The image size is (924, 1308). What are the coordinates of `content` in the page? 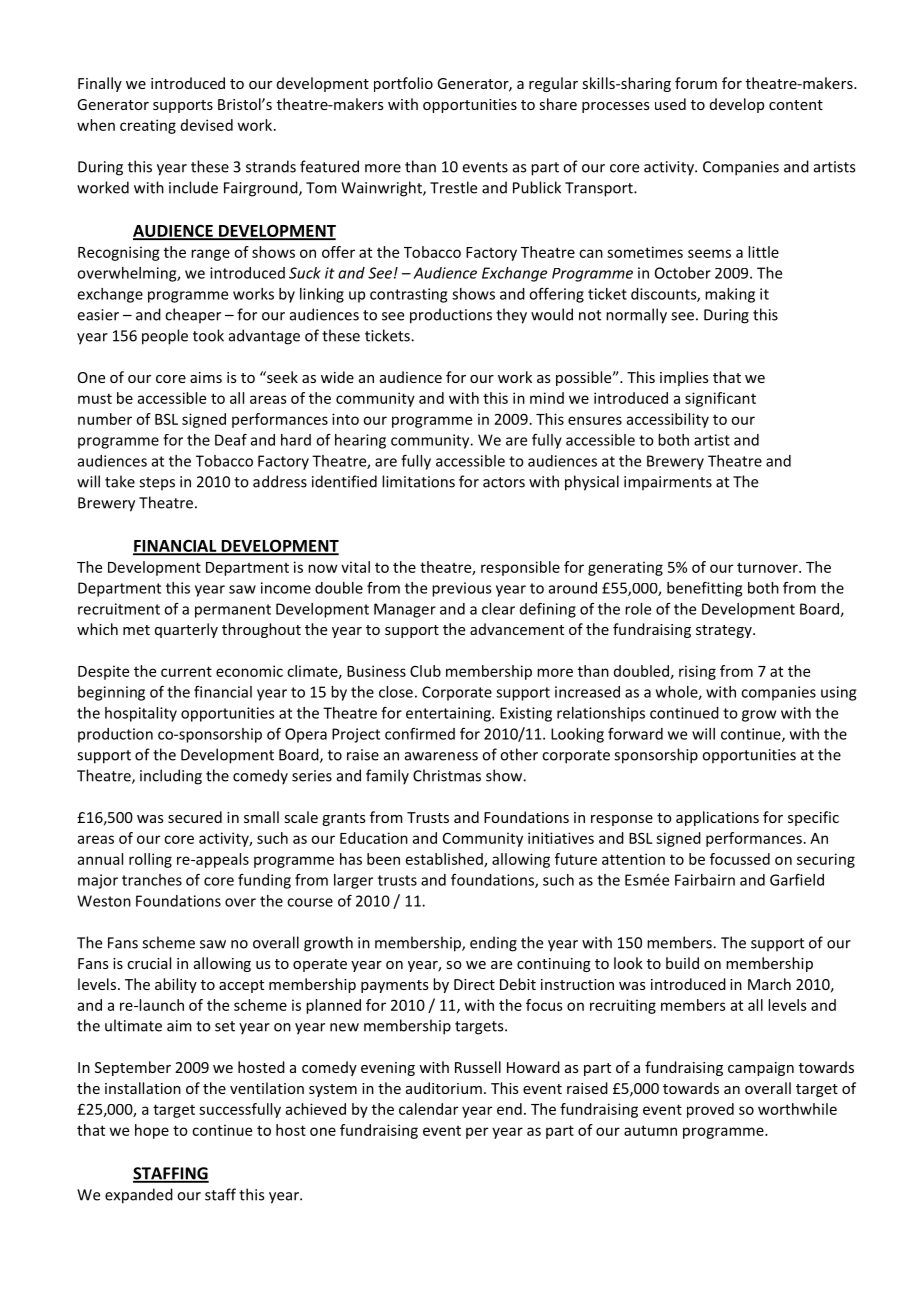 It's located at (796, 105).
